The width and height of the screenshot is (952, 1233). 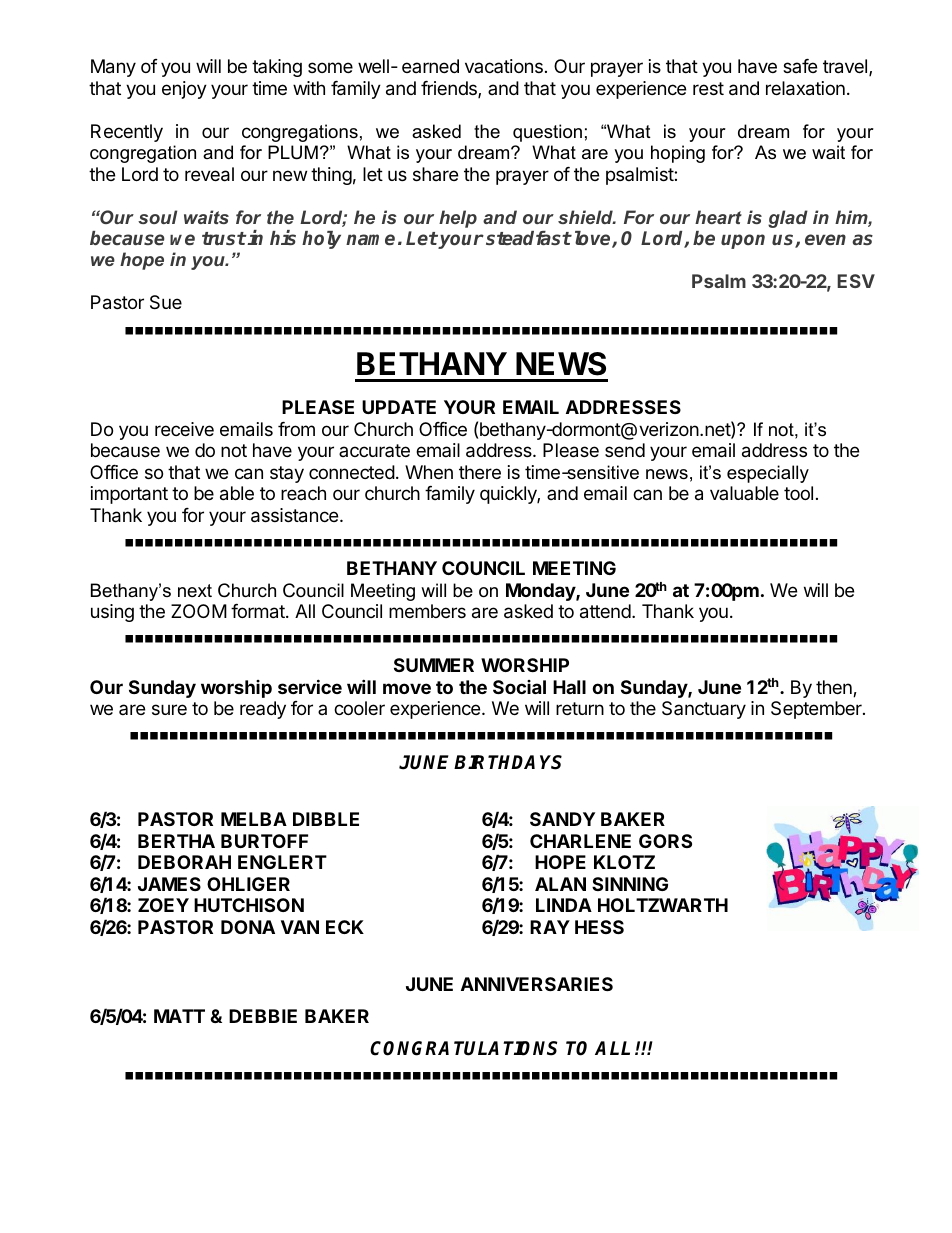 I want to click on tool, so click(x=798, y=493).
